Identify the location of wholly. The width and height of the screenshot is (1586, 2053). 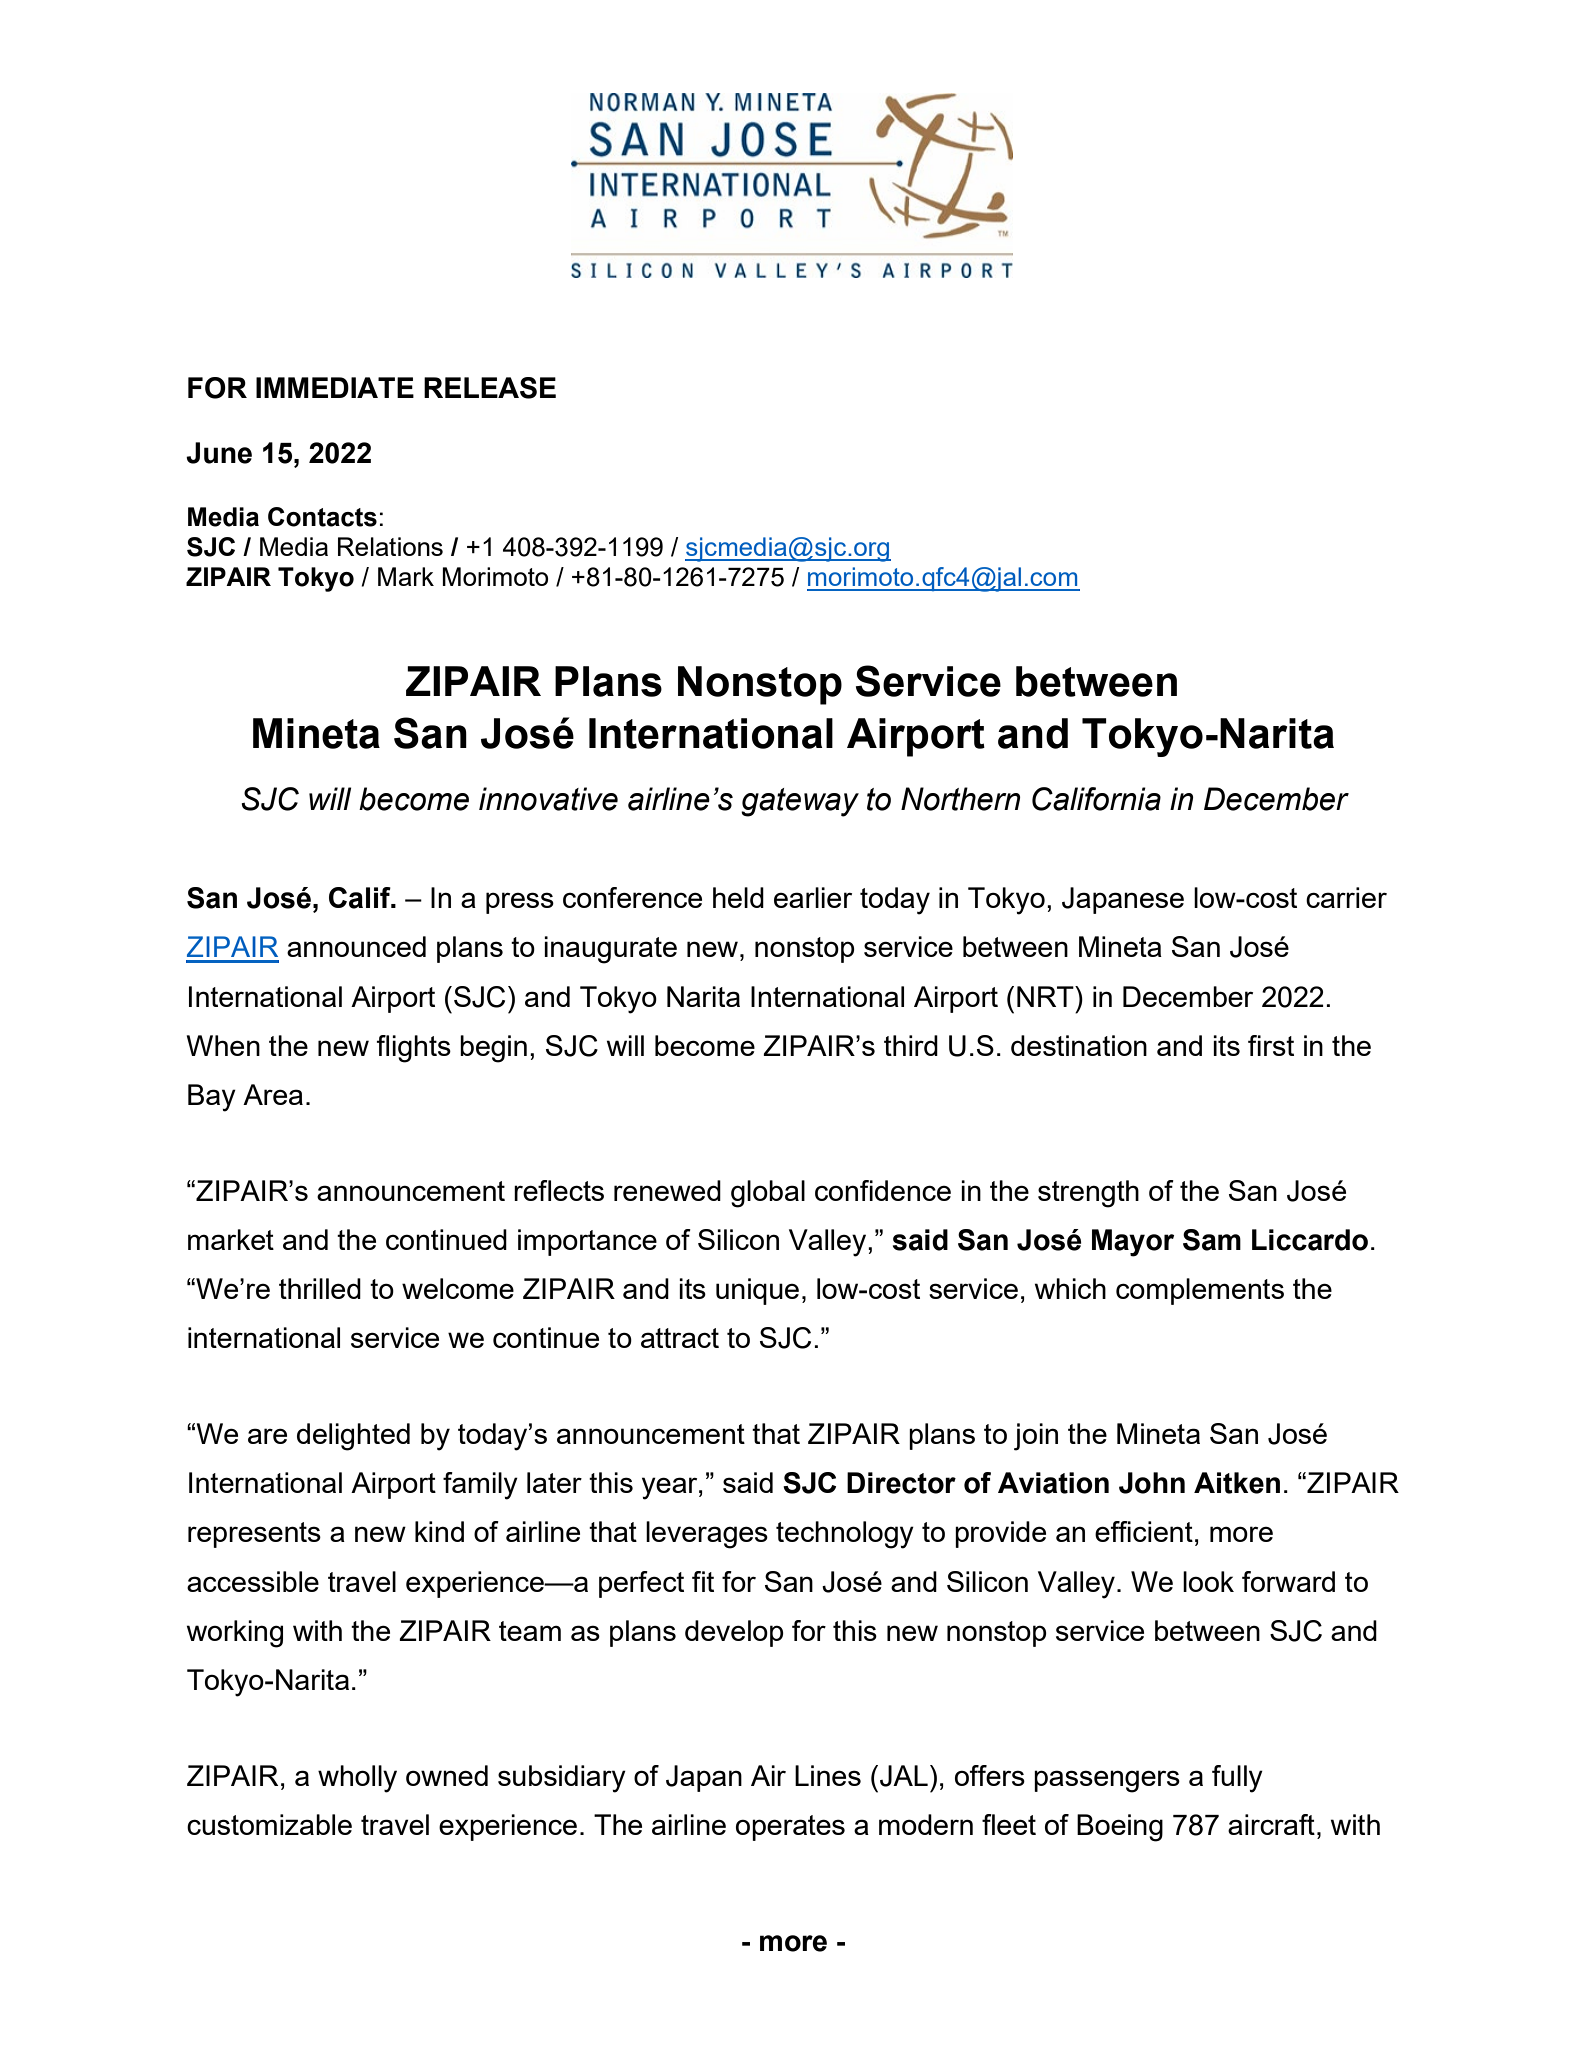
(357, 1779).
